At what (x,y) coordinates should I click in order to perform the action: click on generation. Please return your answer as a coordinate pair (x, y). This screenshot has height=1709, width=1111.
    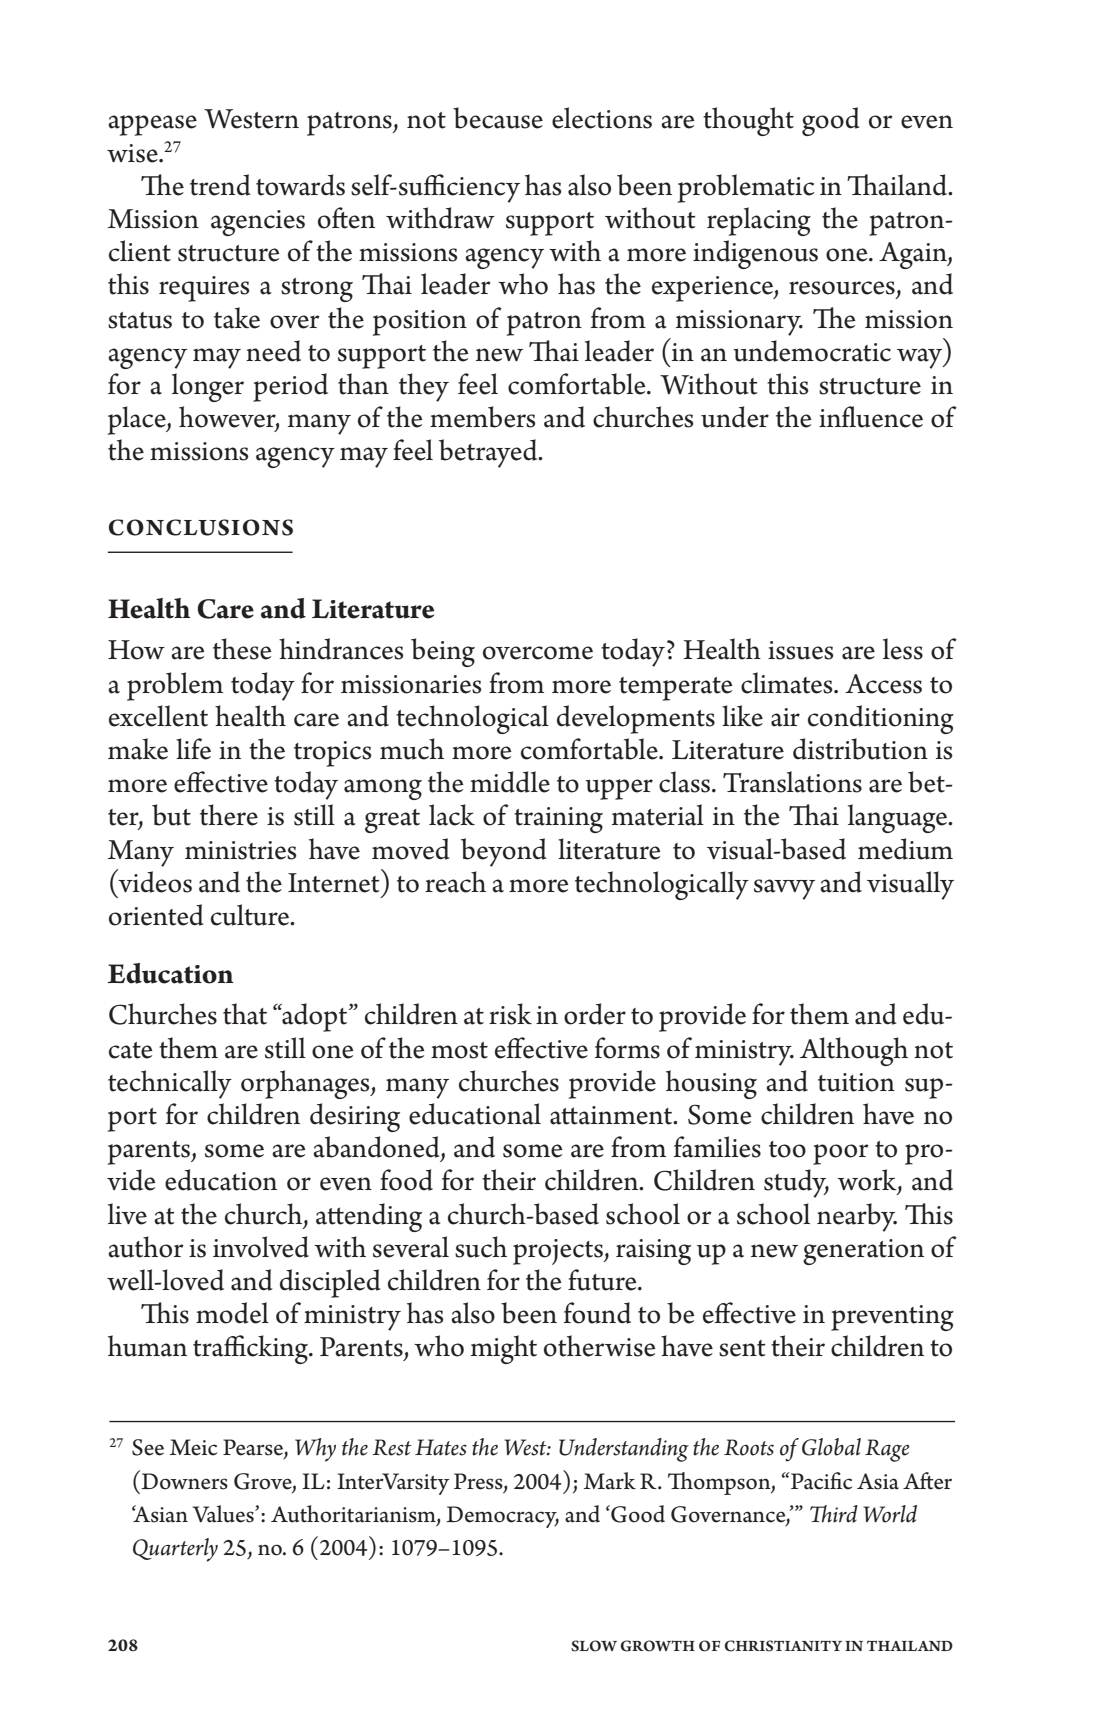
    Looking at the image, I should click on (863, 1252).
